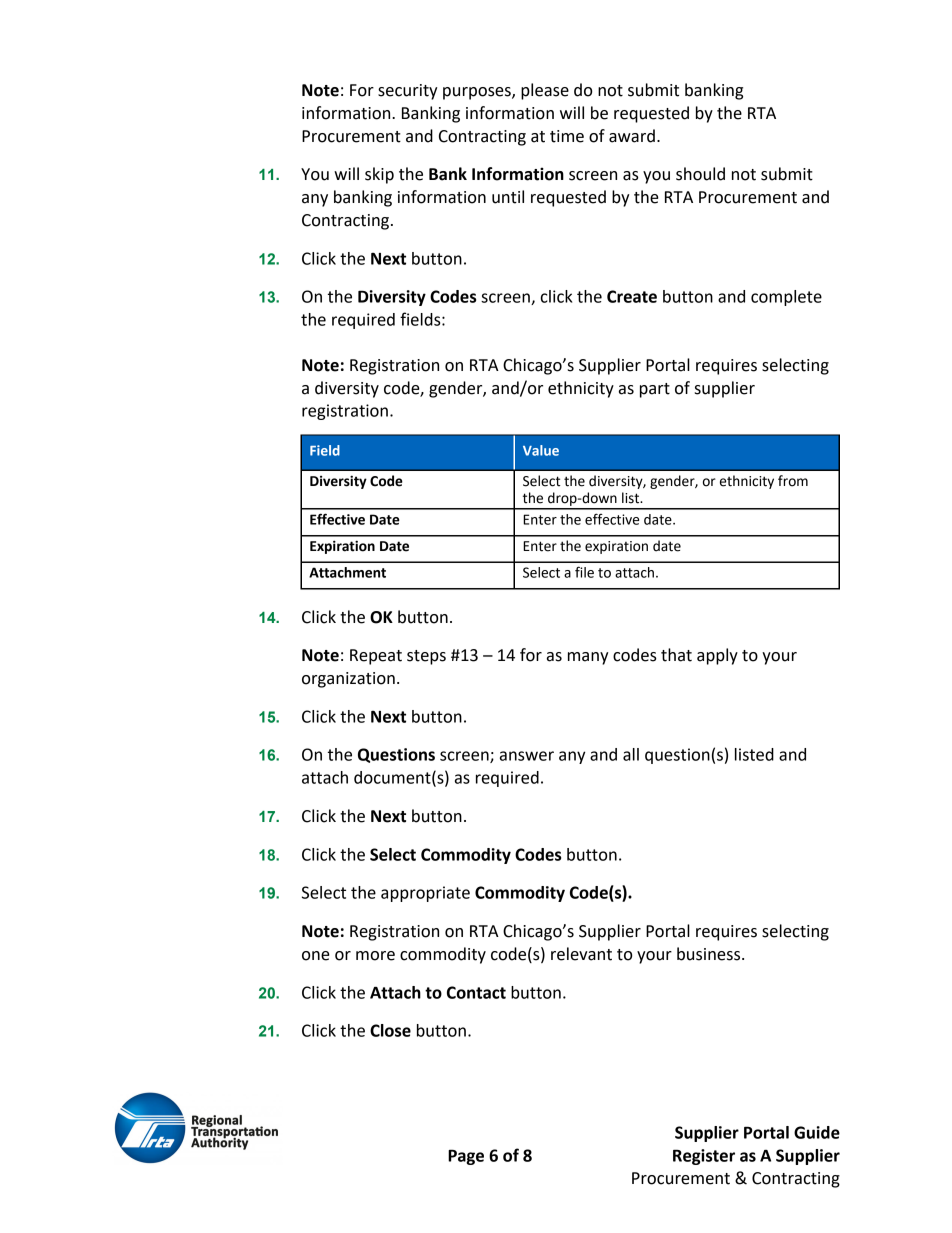 The image size is (952, 1233). I want to click on Close, so click(390, 1030).
